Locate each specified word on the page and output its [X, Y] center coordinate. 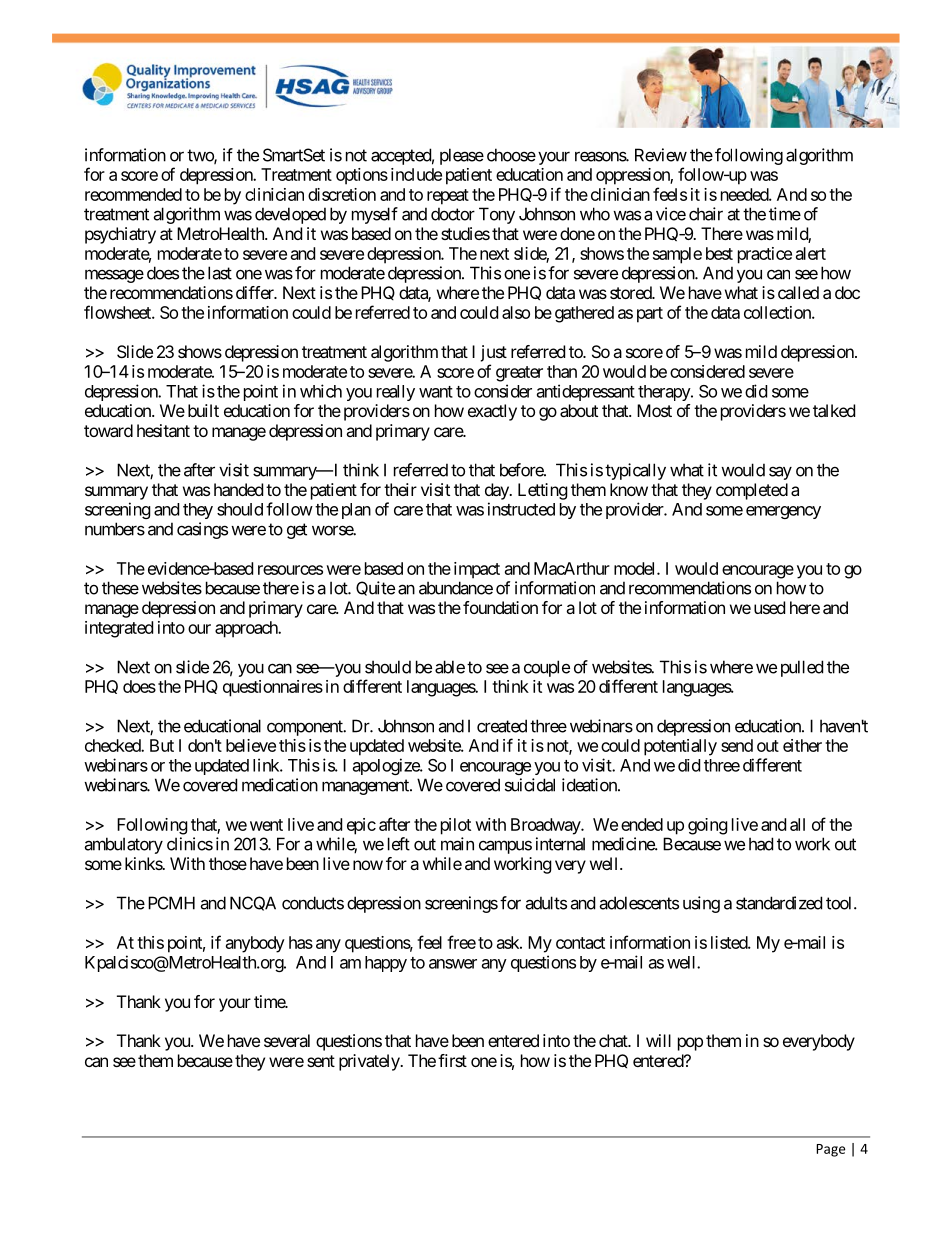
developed [290, 215]
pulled [802, 668]
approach [247, 629]
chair [706, 214]
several [287, 1040]
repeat [448, 197]
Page [830, 1150]
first [452, 1060]
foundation [500, 607]
